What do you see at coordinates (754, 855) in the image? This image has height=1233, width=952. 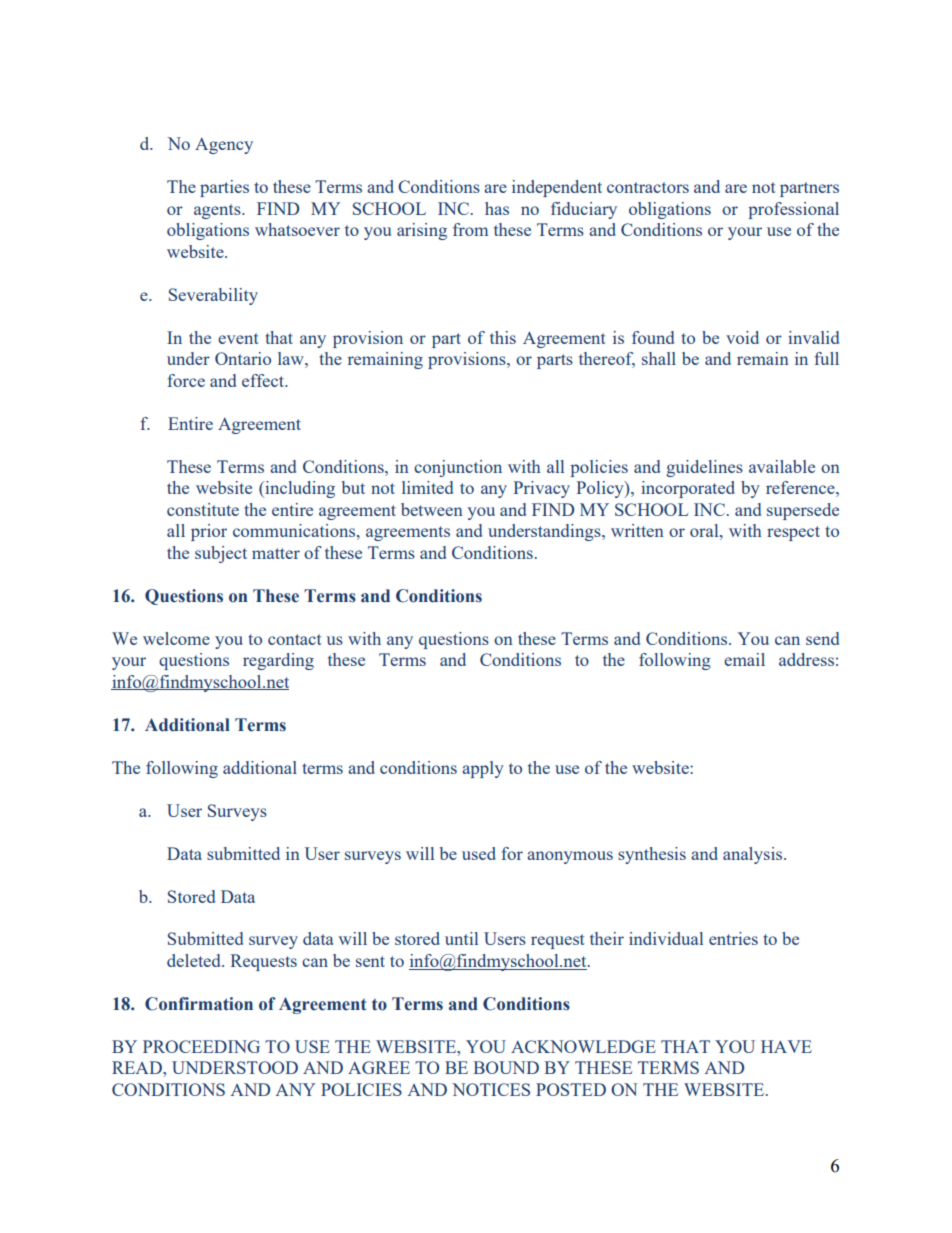 I see `analysis` at bounding box center [754, 855].
